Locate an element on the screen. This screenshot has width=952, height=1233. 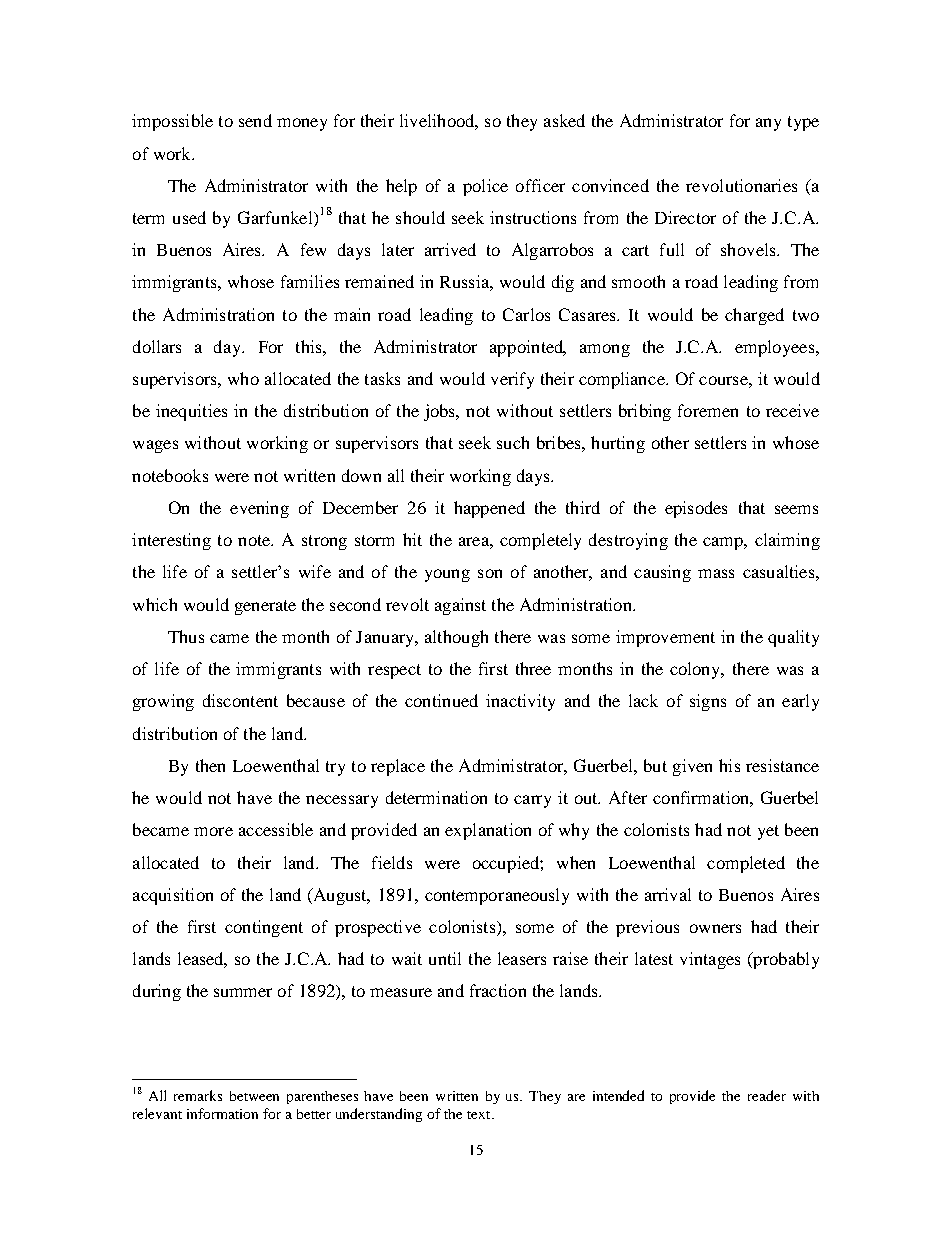
revolutionaries is located at coordinates (741, 185).
